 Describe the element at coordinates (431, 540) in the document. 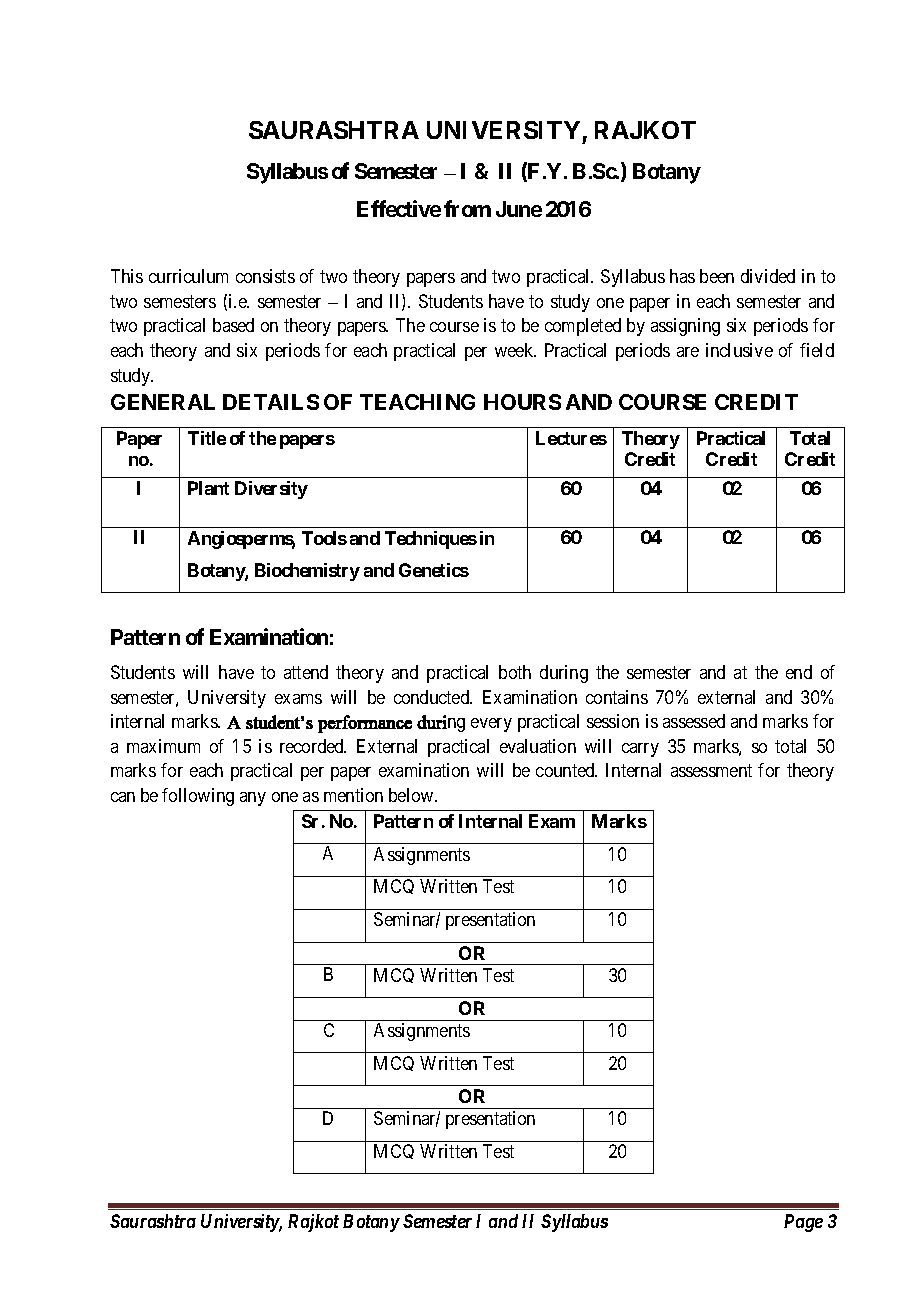

I see `Techniques` at that location.
